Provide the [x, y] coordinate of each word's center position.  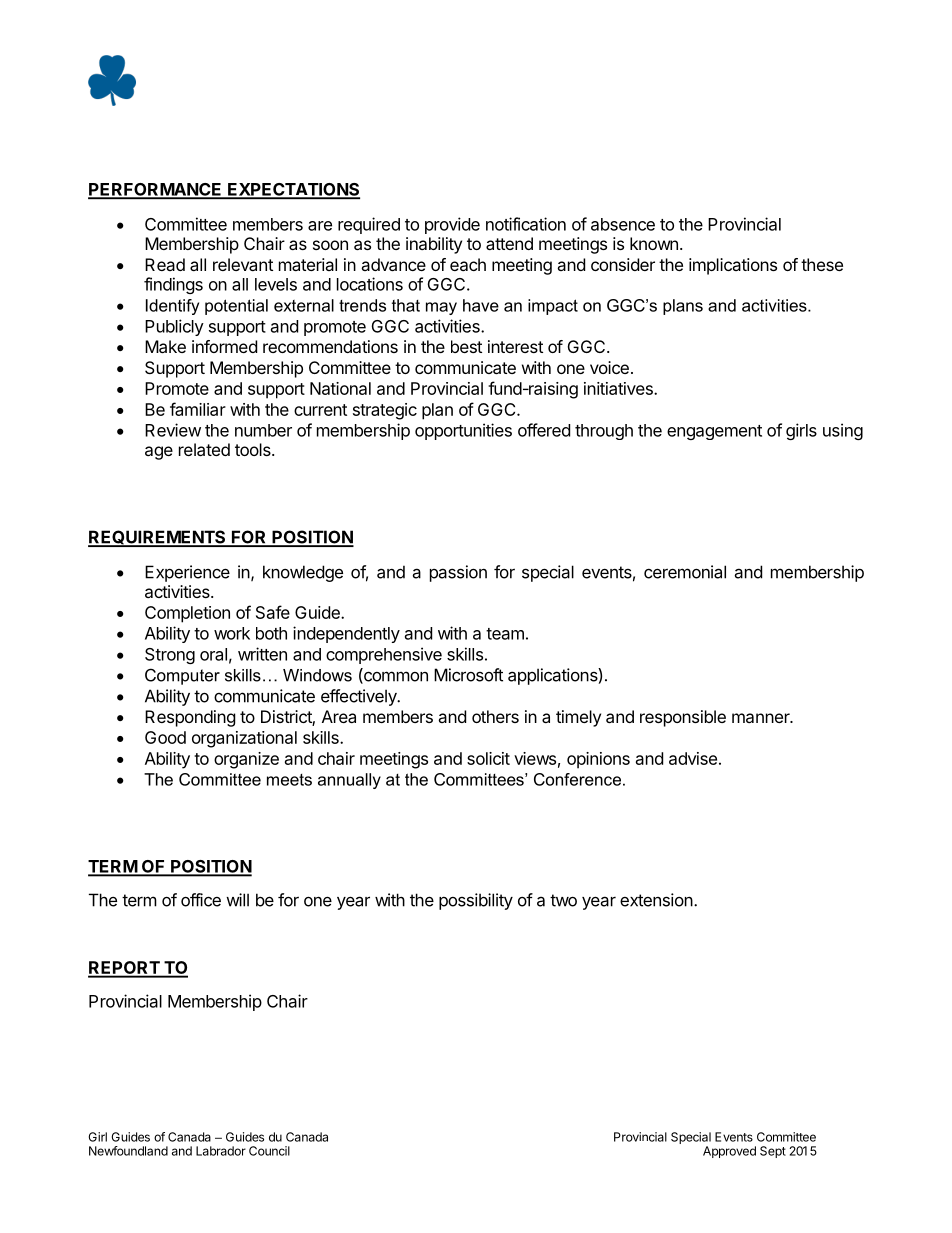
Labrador [221, 1151]
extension [656, 900]
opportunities [463, 431]
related [204, 449]
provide [452, 225]
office [201, 900]
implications [733, 266]
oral [213, 654]
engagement [714, 432]
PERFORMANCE [156, 190]
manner [762, 718]
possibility [476, 901]
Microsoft [468, 675]
